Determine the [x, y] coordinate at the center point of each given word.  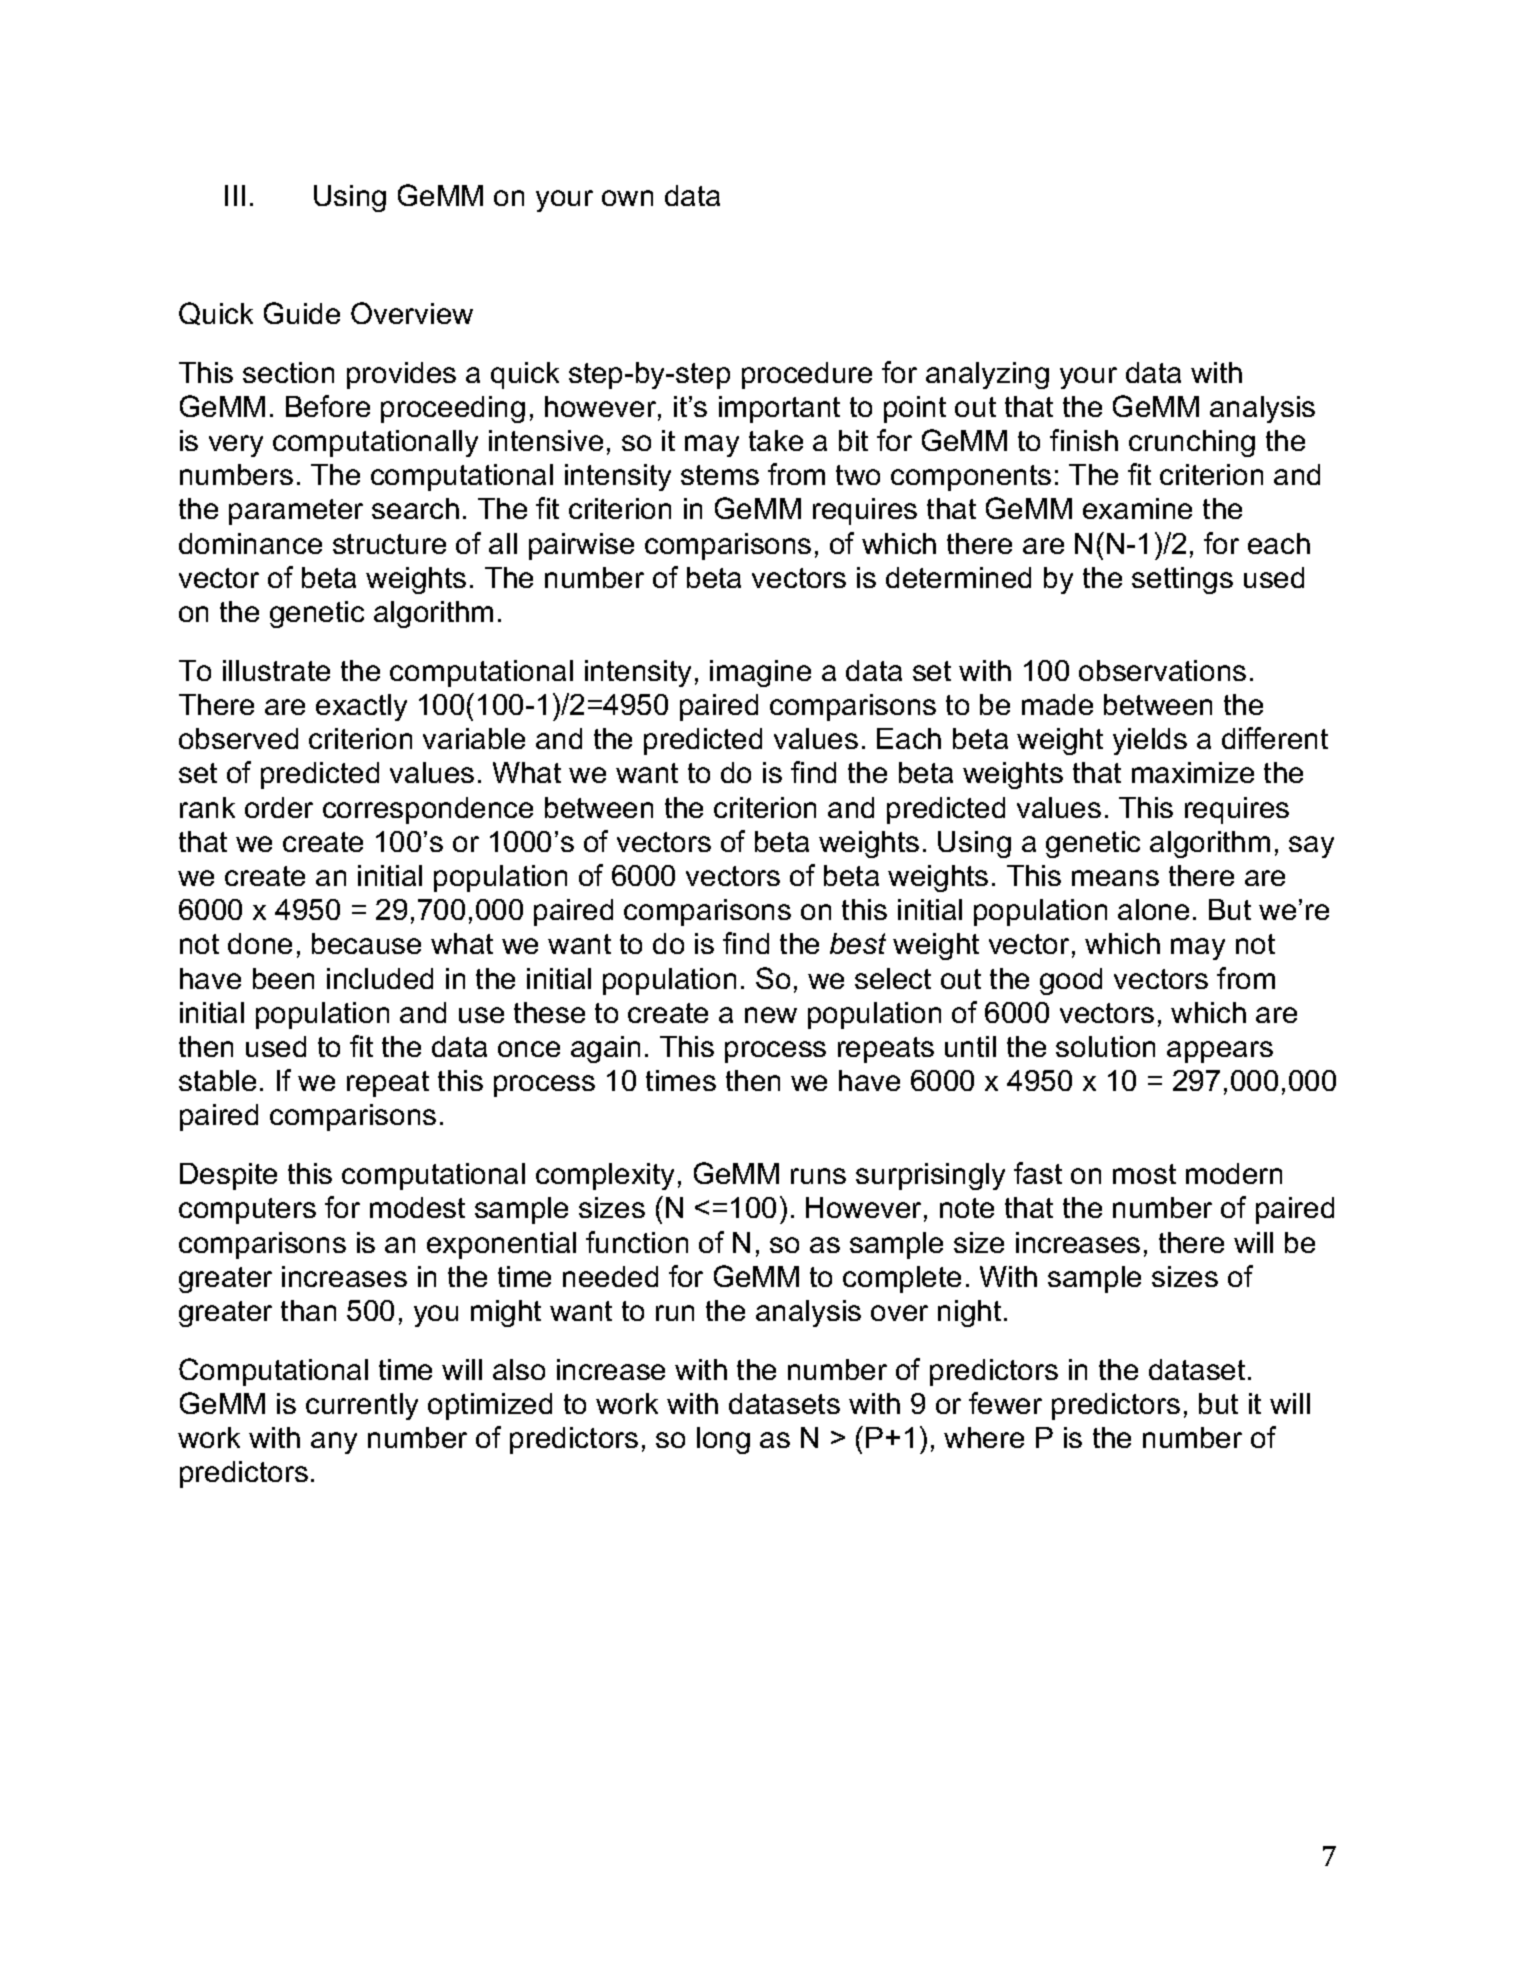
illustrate [276, 670]
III [235, 195]
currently [362, 1406]
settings [1182, 580]
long [723, 1440]
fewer [1005, 1403]
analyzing [987, 375]
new [771, 1015]
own [627, 198]
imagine [760, 673]
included [380, 978]
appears [1220, 1052]
